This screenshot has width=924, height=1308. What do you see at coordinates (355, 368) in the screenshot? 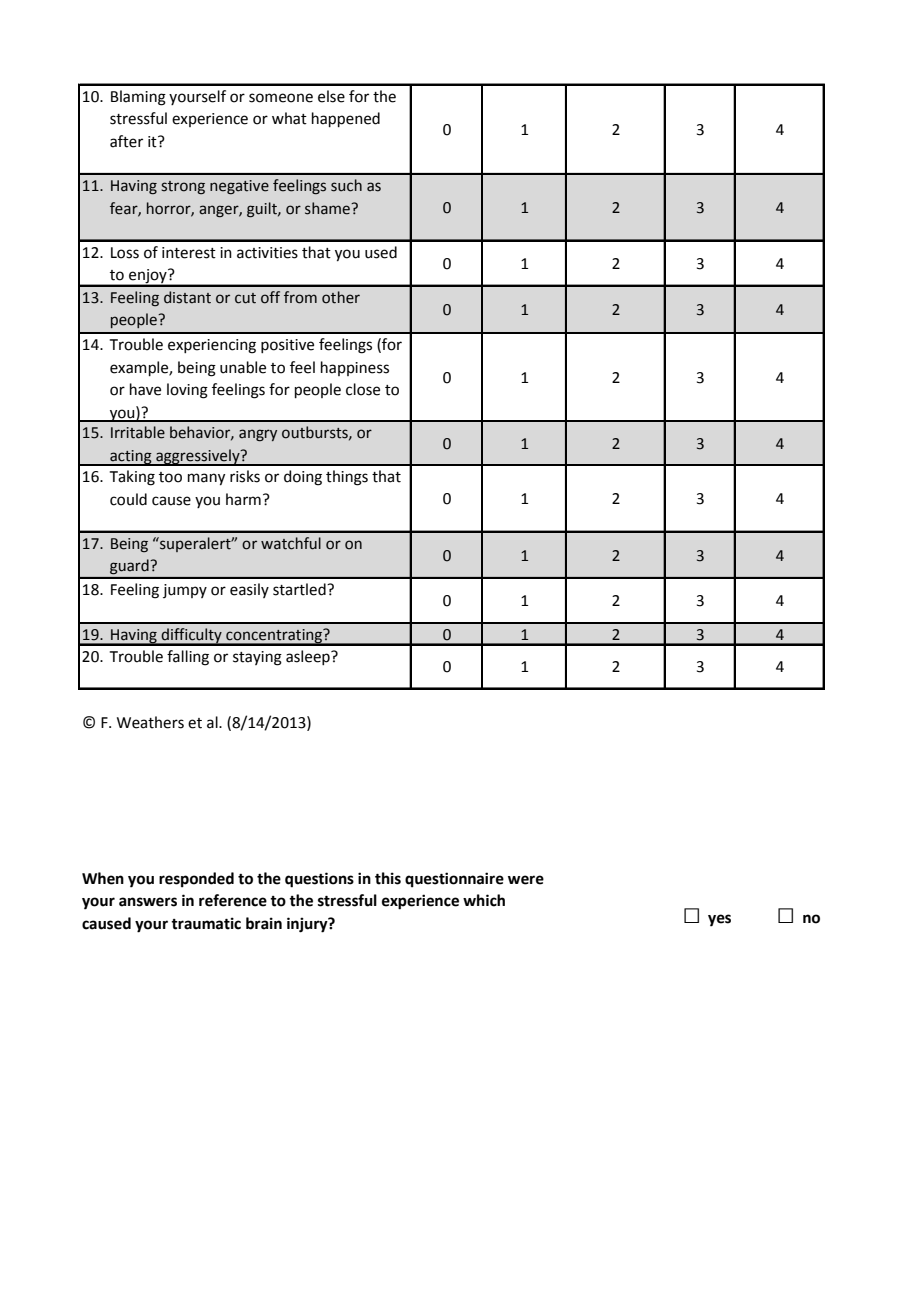
I see `happiness` at bounding box center [355, 368].
